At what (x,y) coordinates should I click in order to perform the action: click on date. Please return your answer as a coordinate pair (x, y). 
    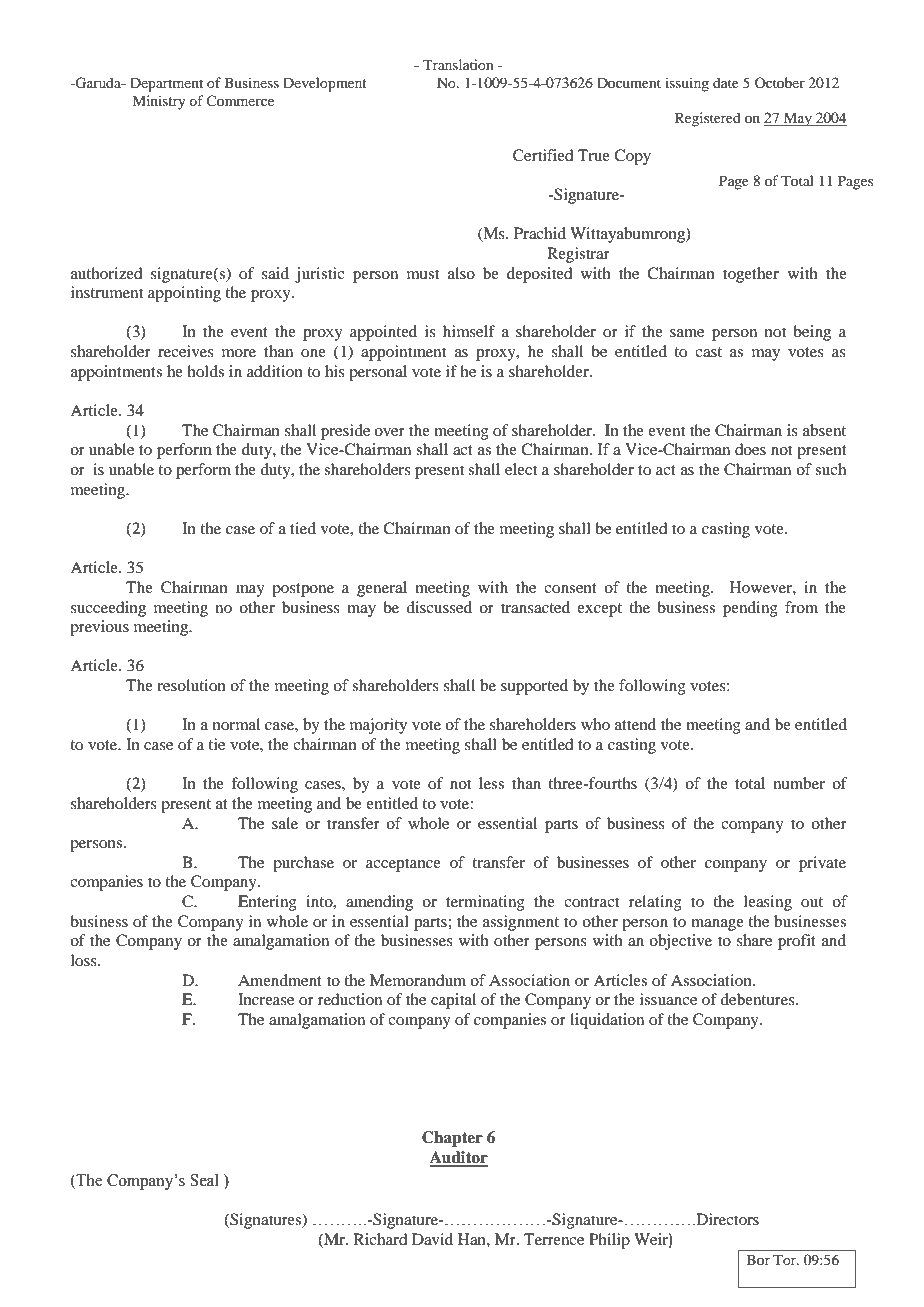
    Looking at the image, I should click on (726, 82).
